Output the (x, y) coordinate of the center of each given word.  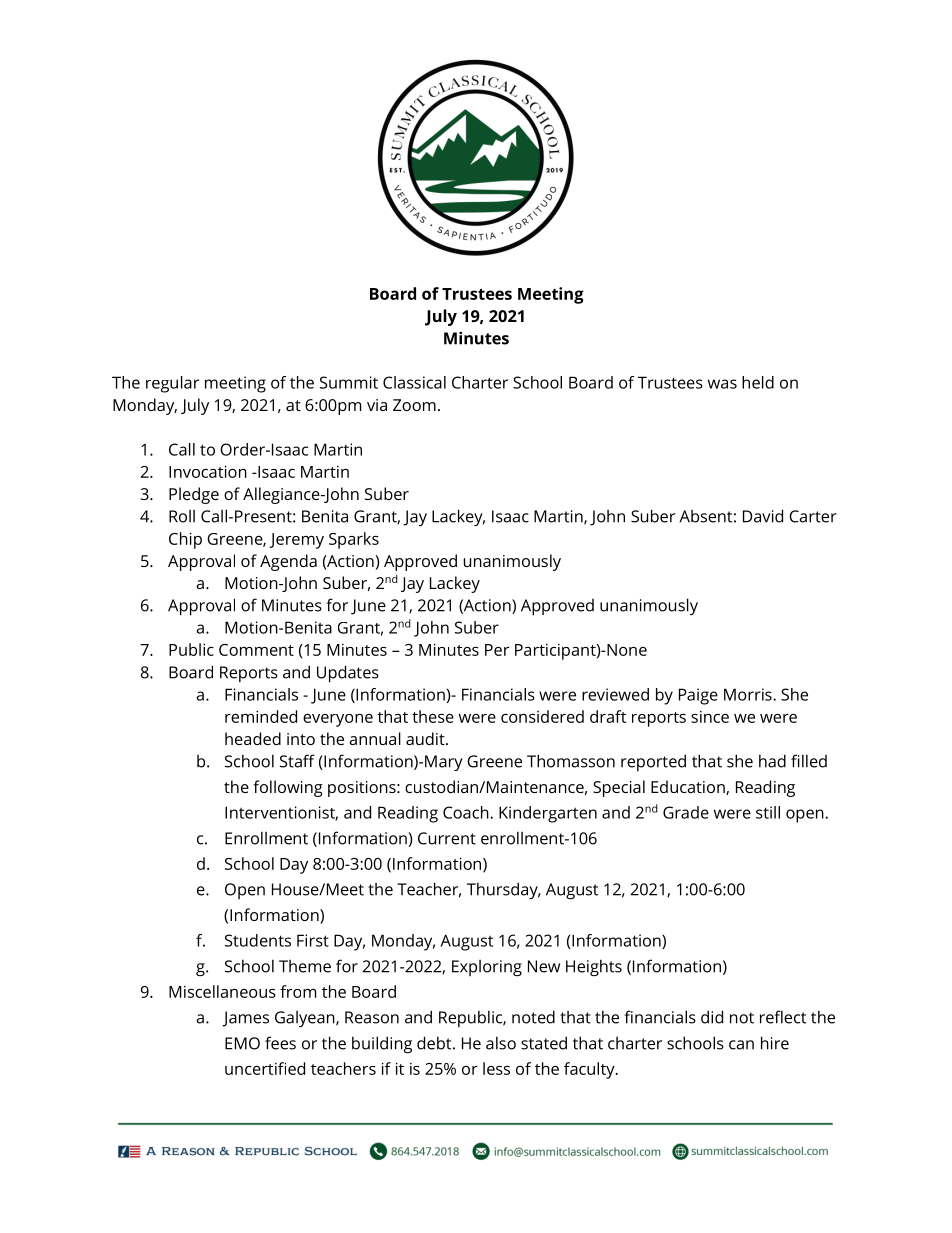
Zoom (414, 405)
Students (258, 940)
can (741, 1045)
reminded (261, 716)
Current (447, 838)
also (501, 1043)
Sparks (354, 540)
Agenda (288, 562)
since (710, 717)
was (722, 384)
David (763, 516)
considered (542, 716)
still (768, 812)
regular (172, 384)
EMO (242, 1043)
